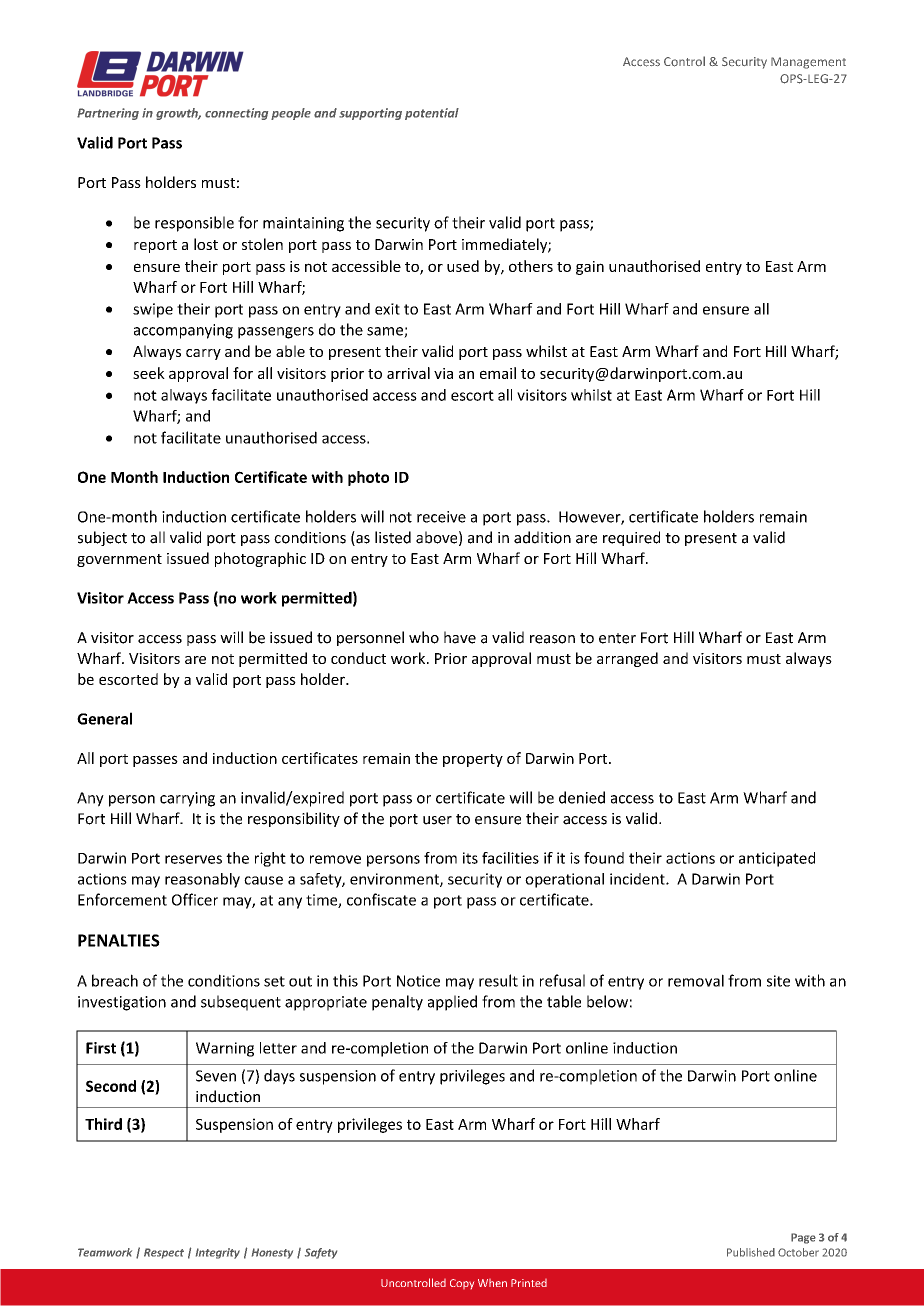 The image size is (924, 1308). What do you see at coordinates (418, 981) in the page?
I see `Notice` at bounding box center [418, 981].
